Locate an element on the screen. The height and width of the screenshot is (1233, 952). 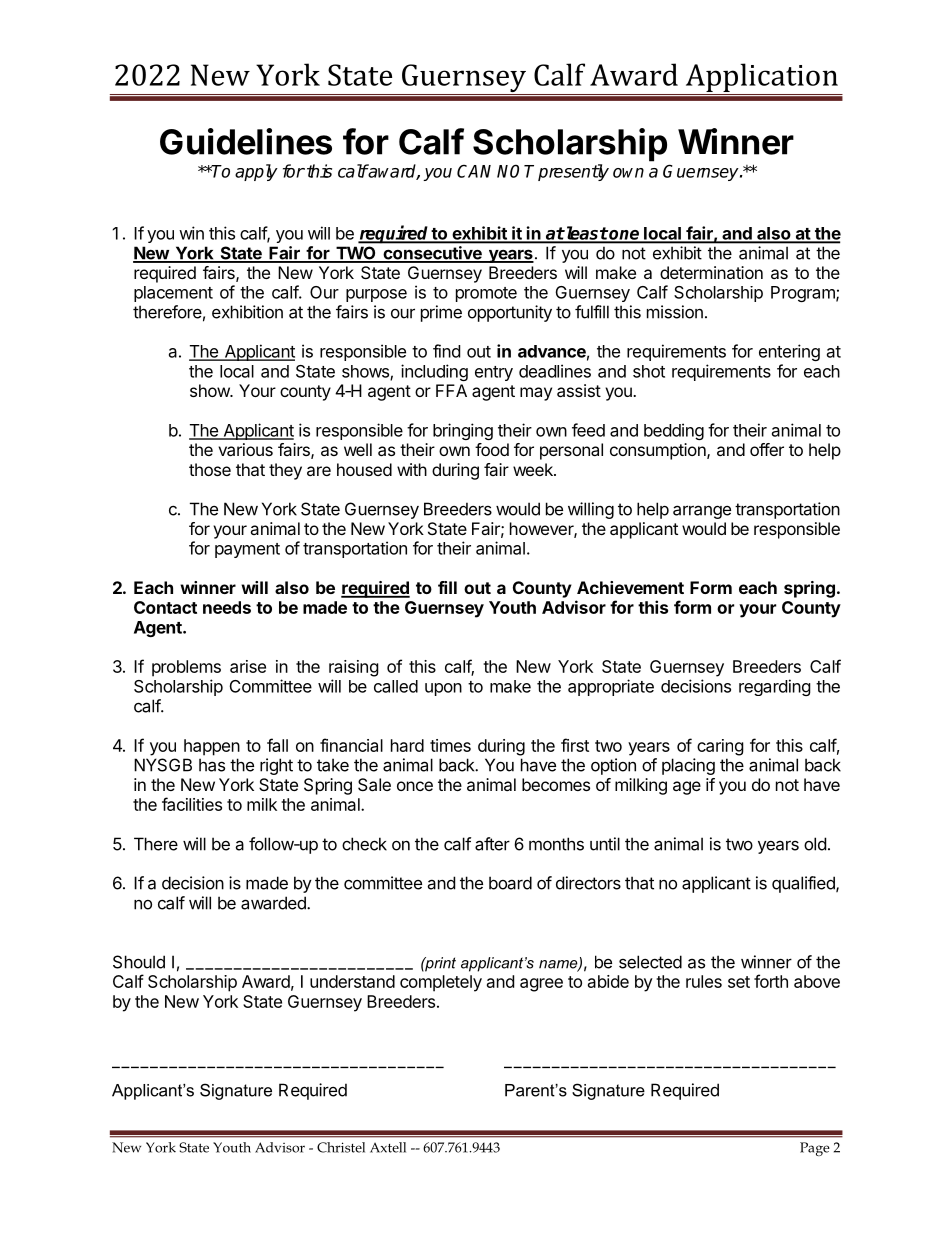
presently is located at coordinates (573, 172).
